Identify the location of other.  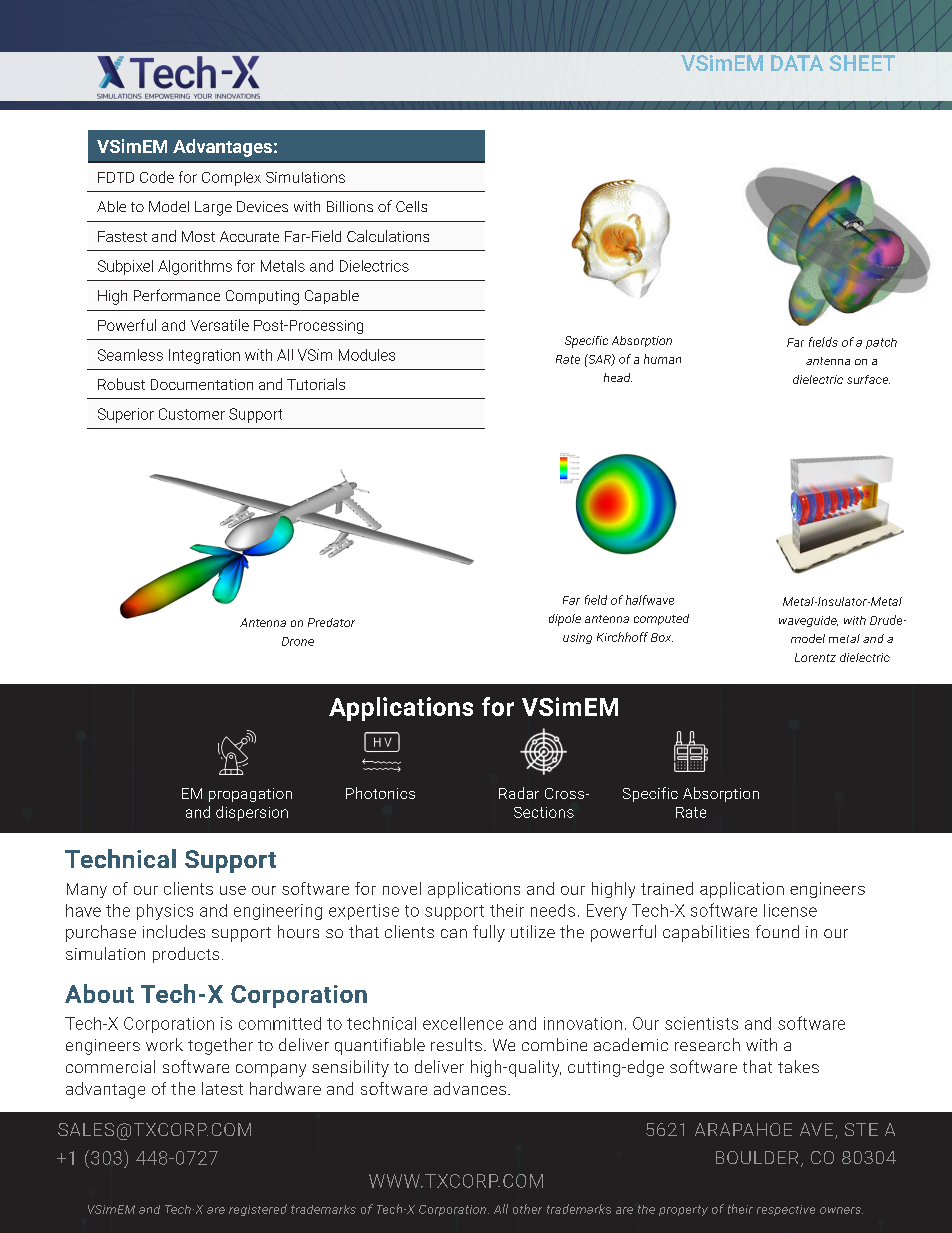
(527, 1209).
